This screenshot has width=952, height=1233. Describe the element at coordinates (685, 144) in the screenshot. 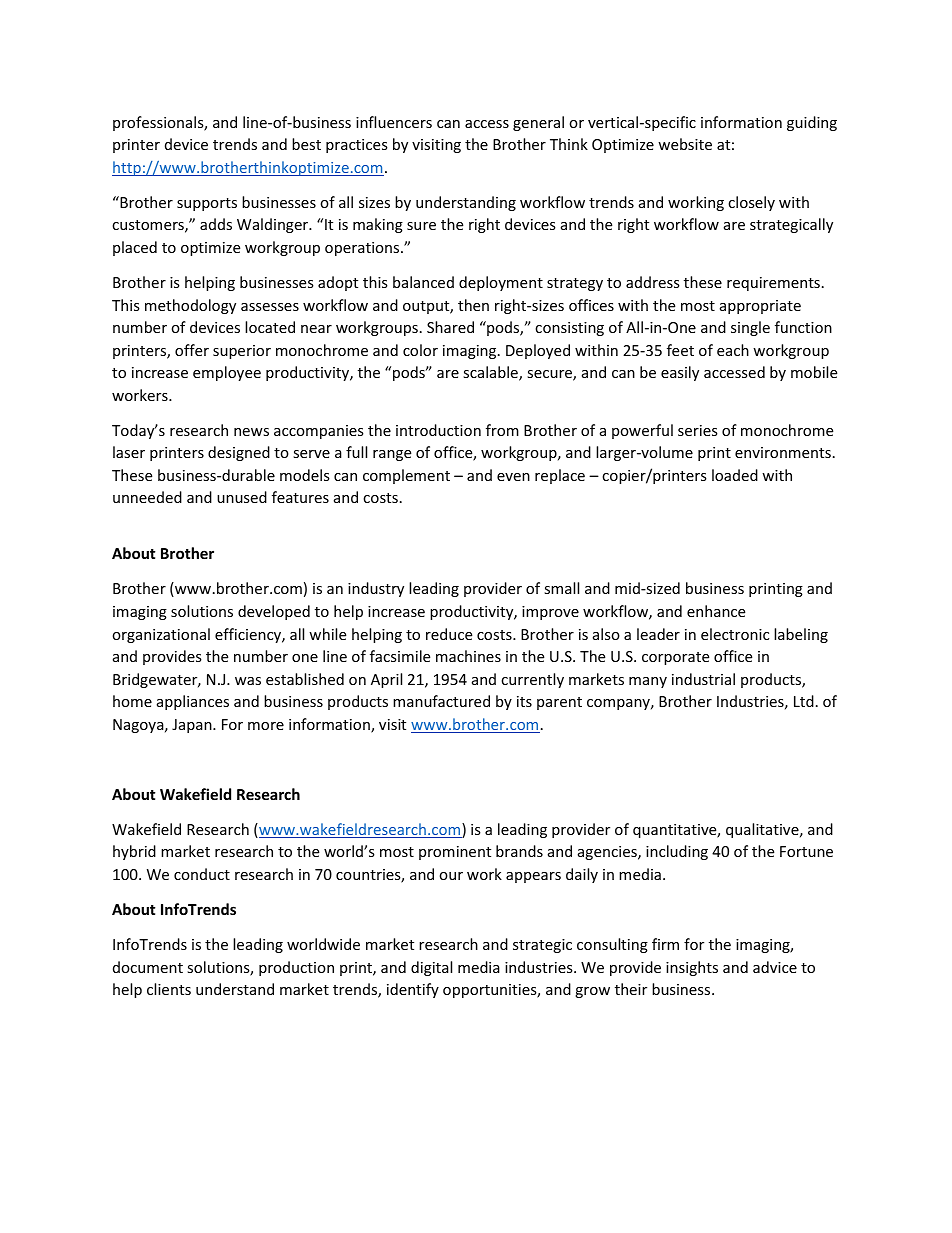

I see `website` at that location.
